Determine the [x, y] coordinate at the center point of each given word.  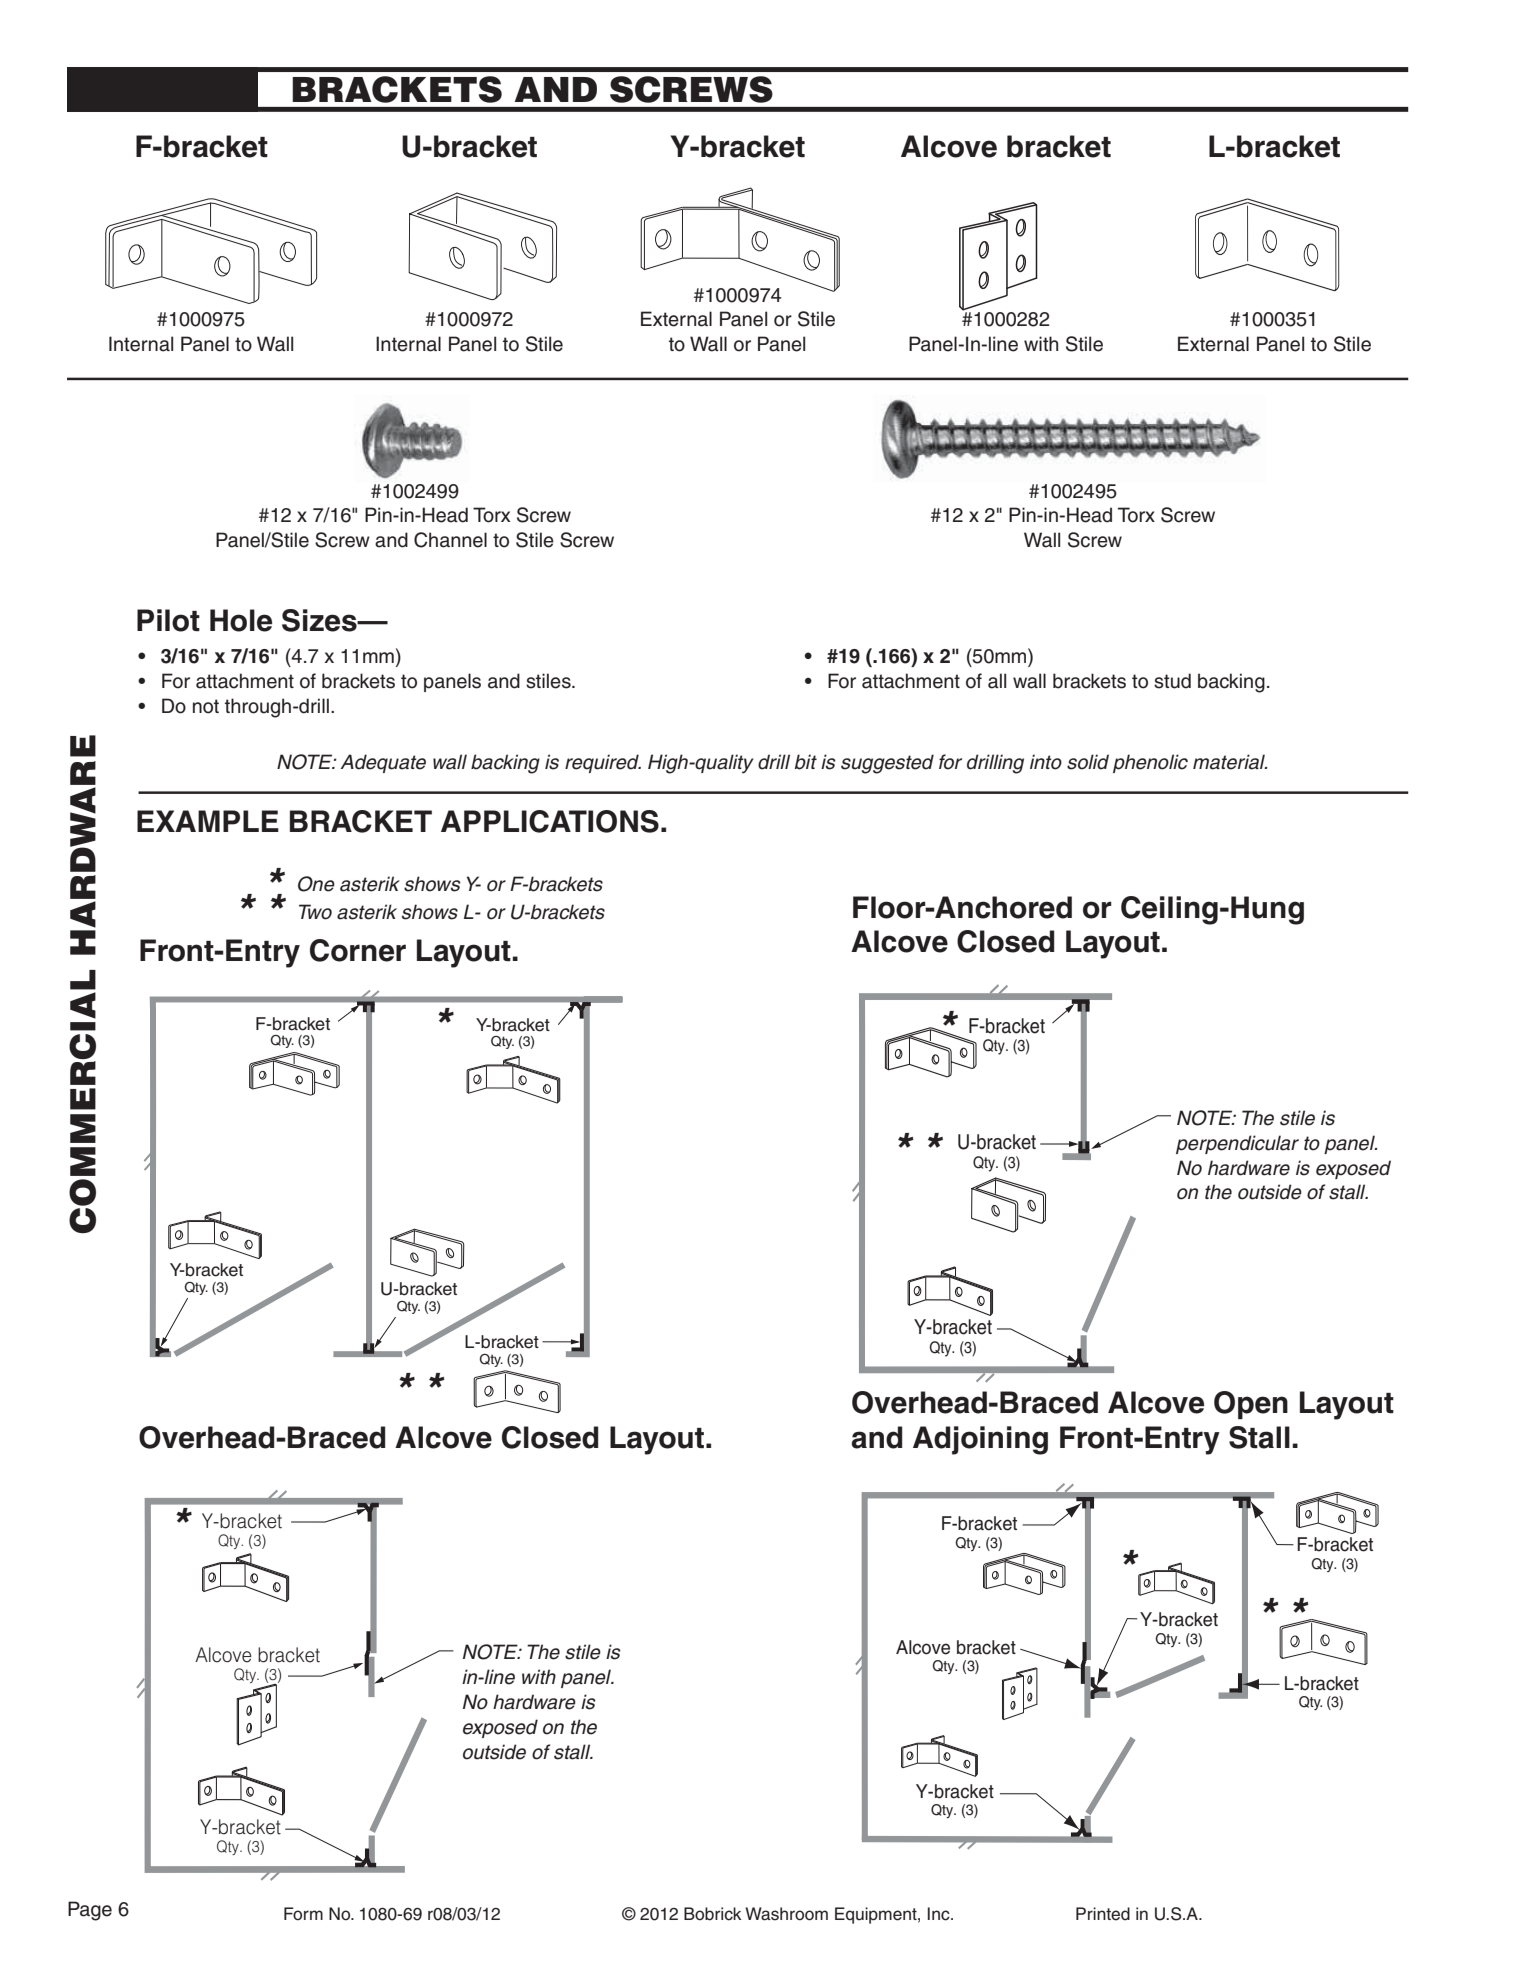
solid [1088, 762]
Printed [1103, 1914]
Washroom [786, 1914]
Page [90, 1911]
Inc [940, 1914]
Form [303, 1914]
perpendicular [1237, 1144]
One [316, 884]
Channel [450, 540]
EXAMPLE [208, 821]
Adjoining [980, 1440]
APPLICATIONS [550, 821]
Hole [241, 620]
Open [1251, 1405]
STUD [1172, 681]
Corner [358, 950]
